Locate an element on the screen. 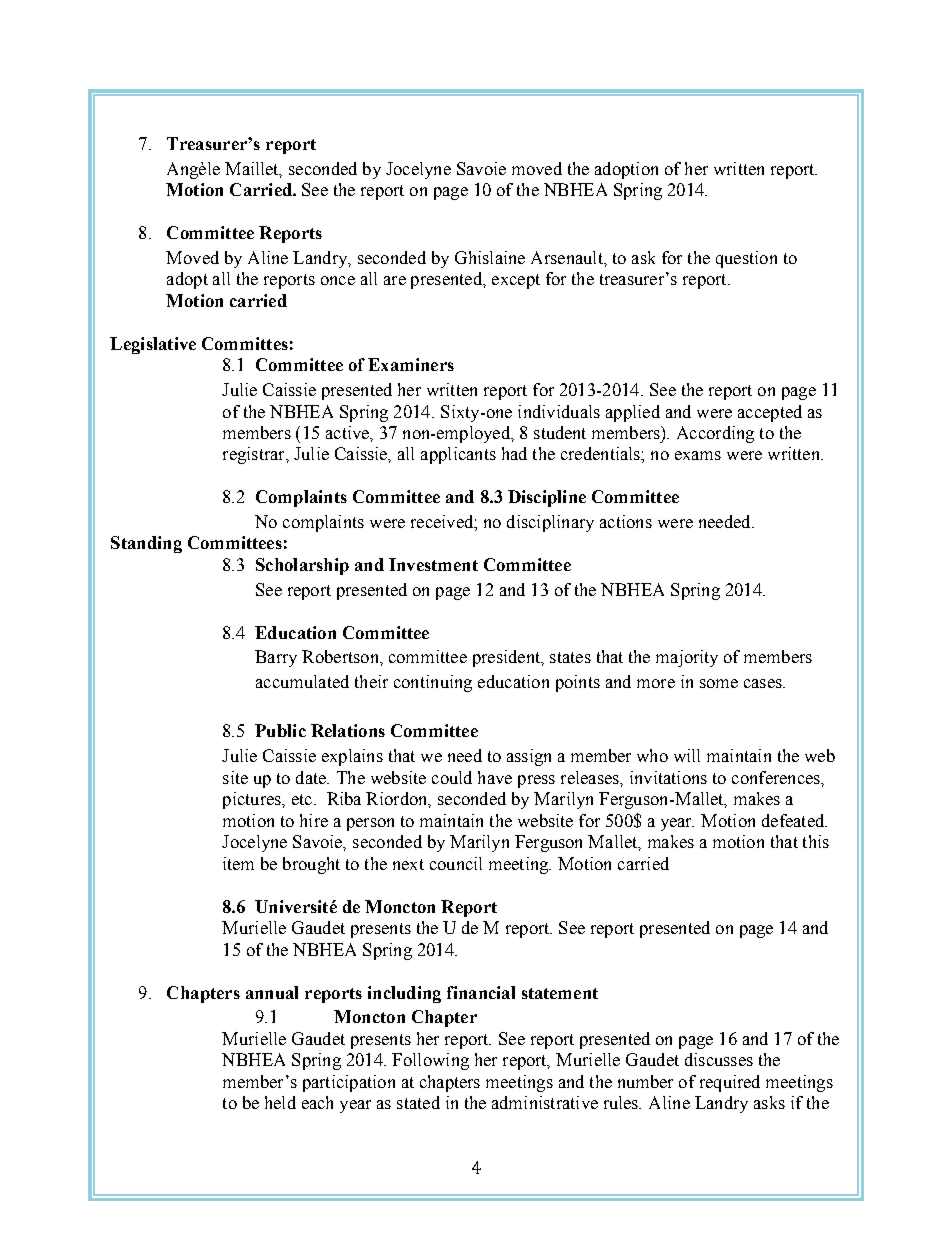  Barry is located at coordinates (276, 658).
